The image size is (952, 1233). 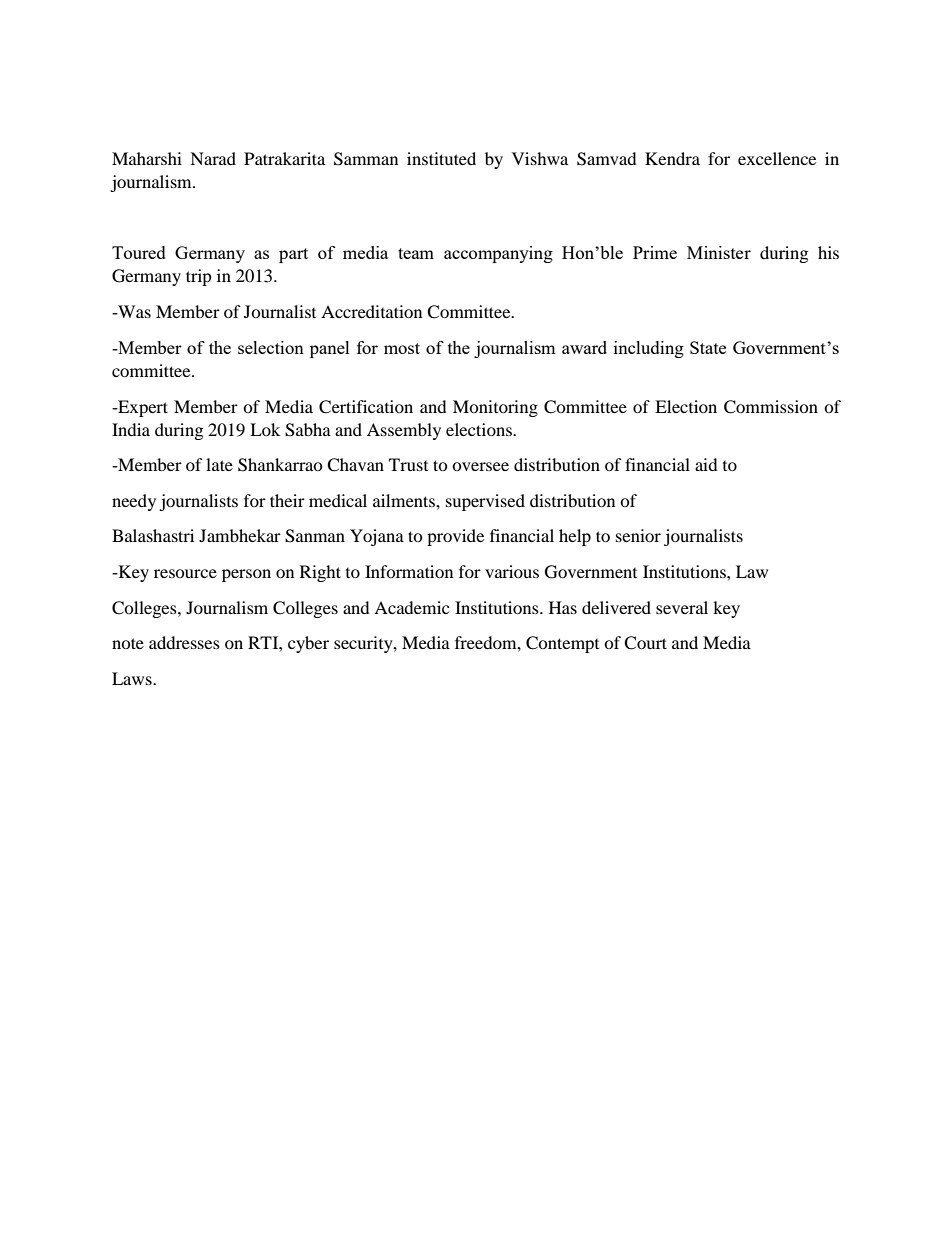 What do you see at coordinates (777, 158) in the page?
I see `excellence` at bounding box center [777, 158].
